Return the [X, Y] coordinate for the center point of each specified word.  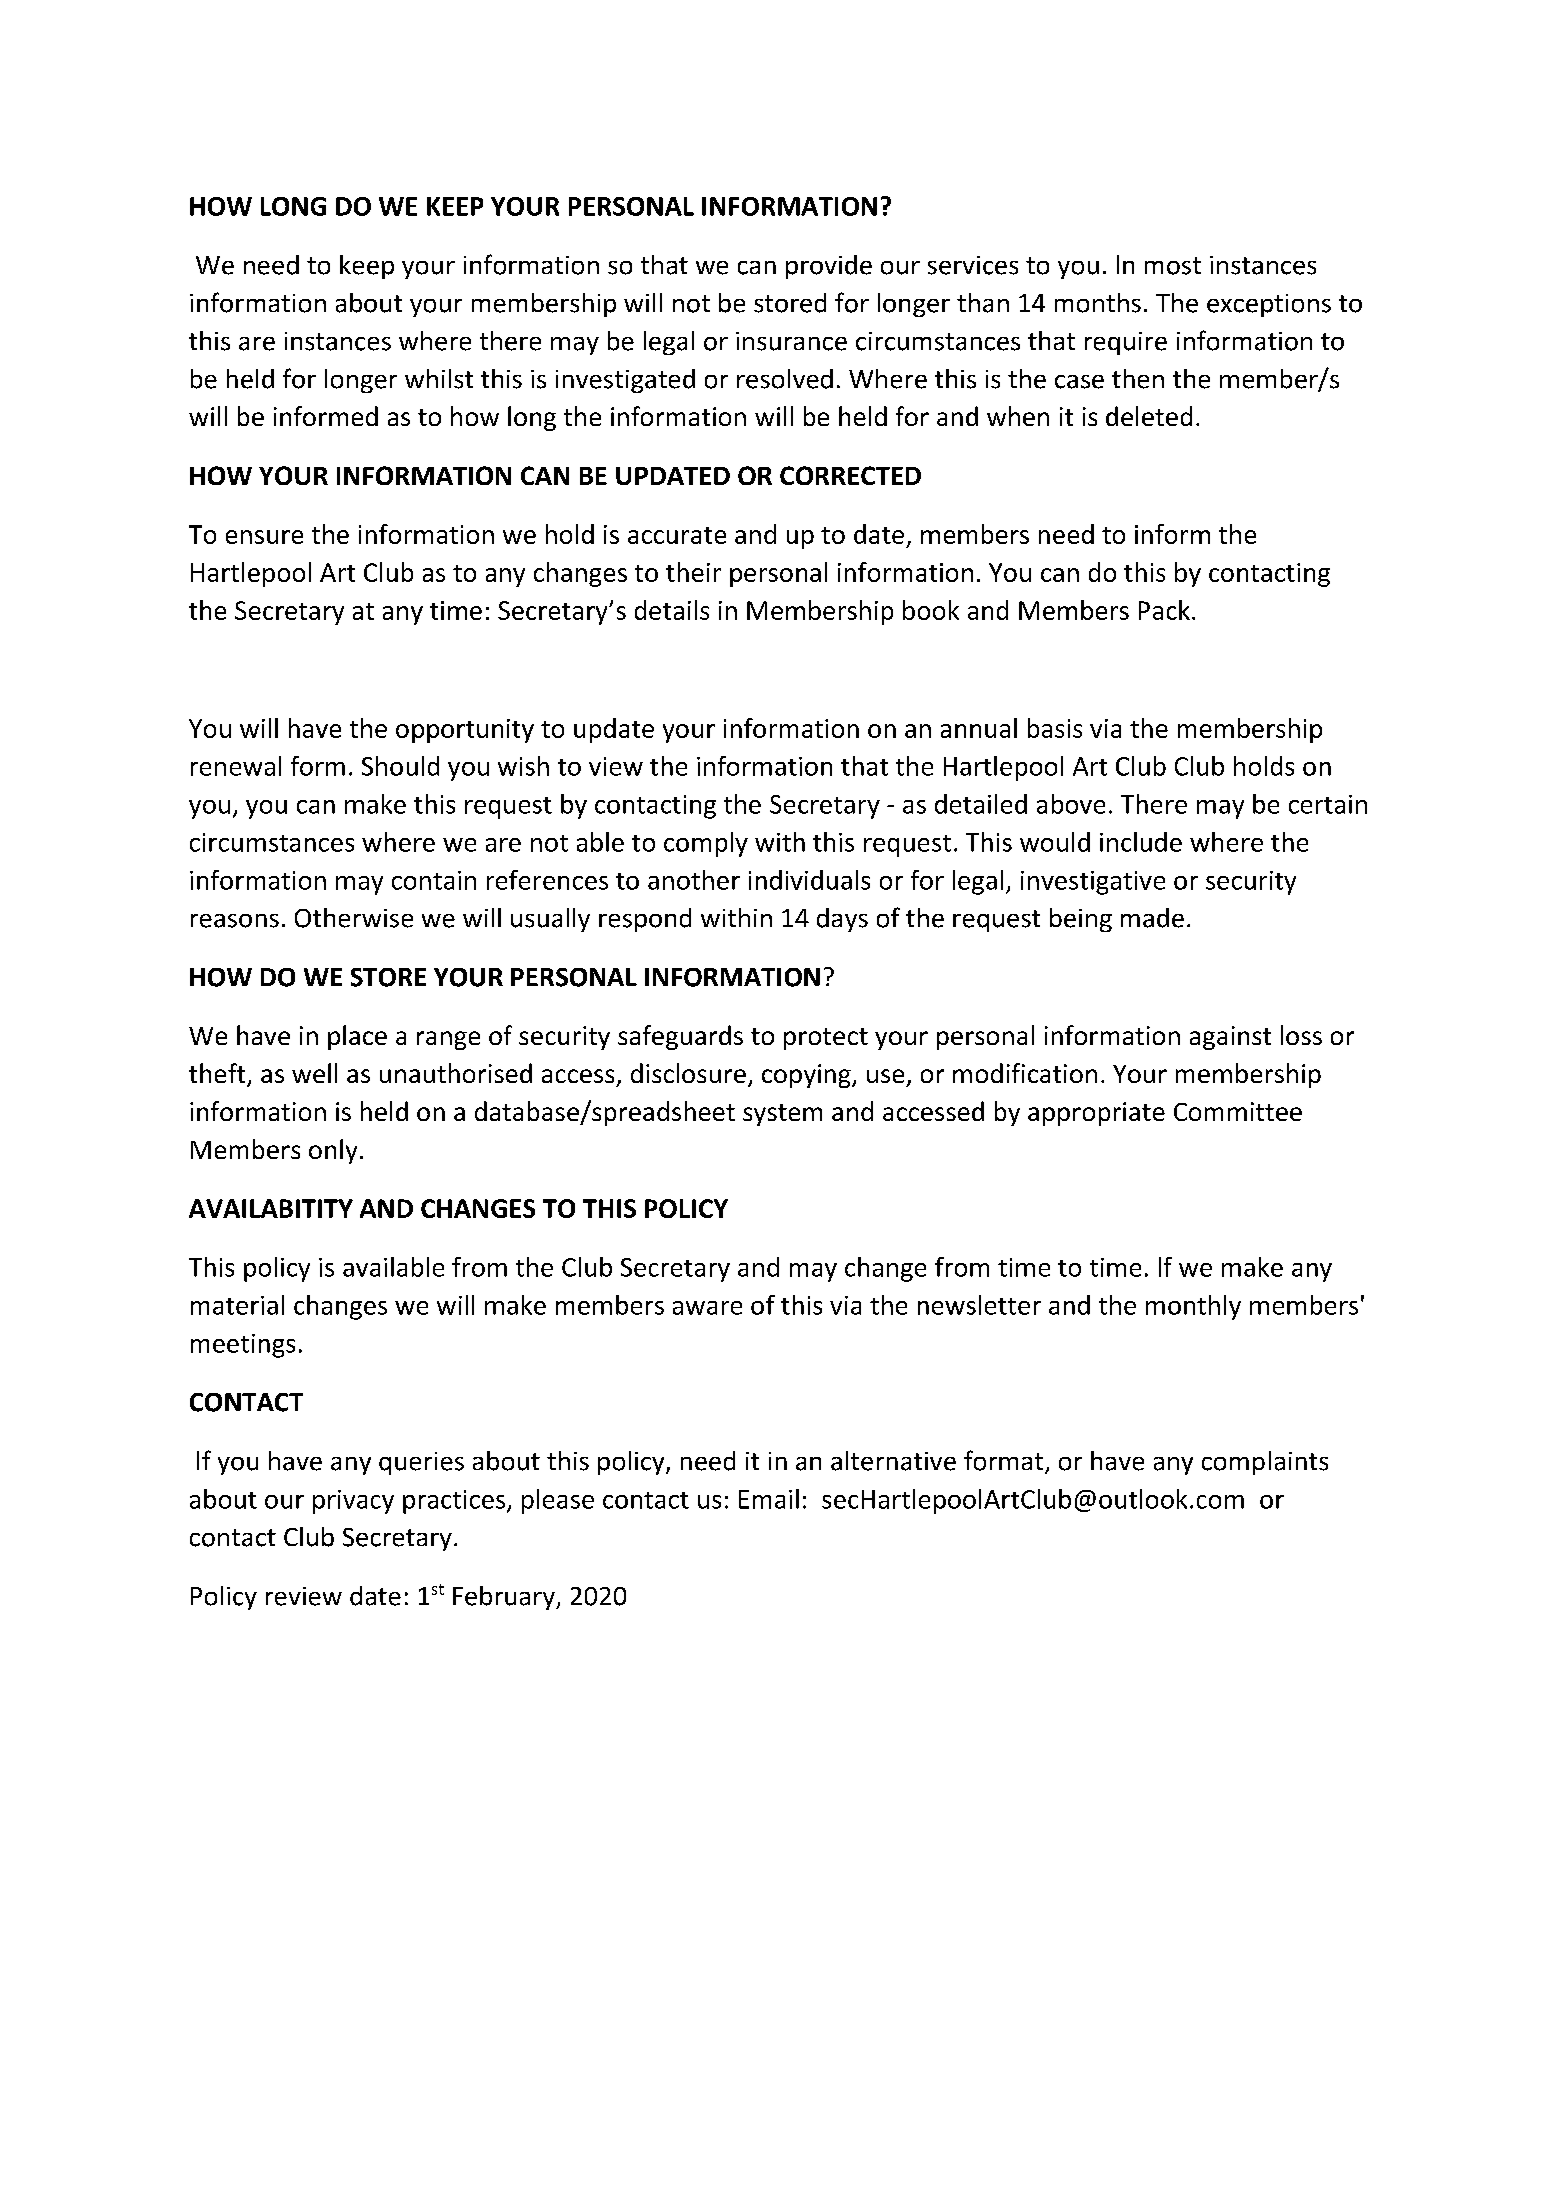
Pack [1164, 610]
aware [707, 1308]
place [357, 1037]
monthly [1193, 1307]
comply [706, 844]
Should [400, 766]
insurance [791, 341]
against [1230, 1038]
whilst [439, 379]
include [1141, 842]
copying [807, 1076]
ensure [264, 537]
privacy [353, 1502]
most [1173, 266]
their [693, 572]
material [237, 1305]
